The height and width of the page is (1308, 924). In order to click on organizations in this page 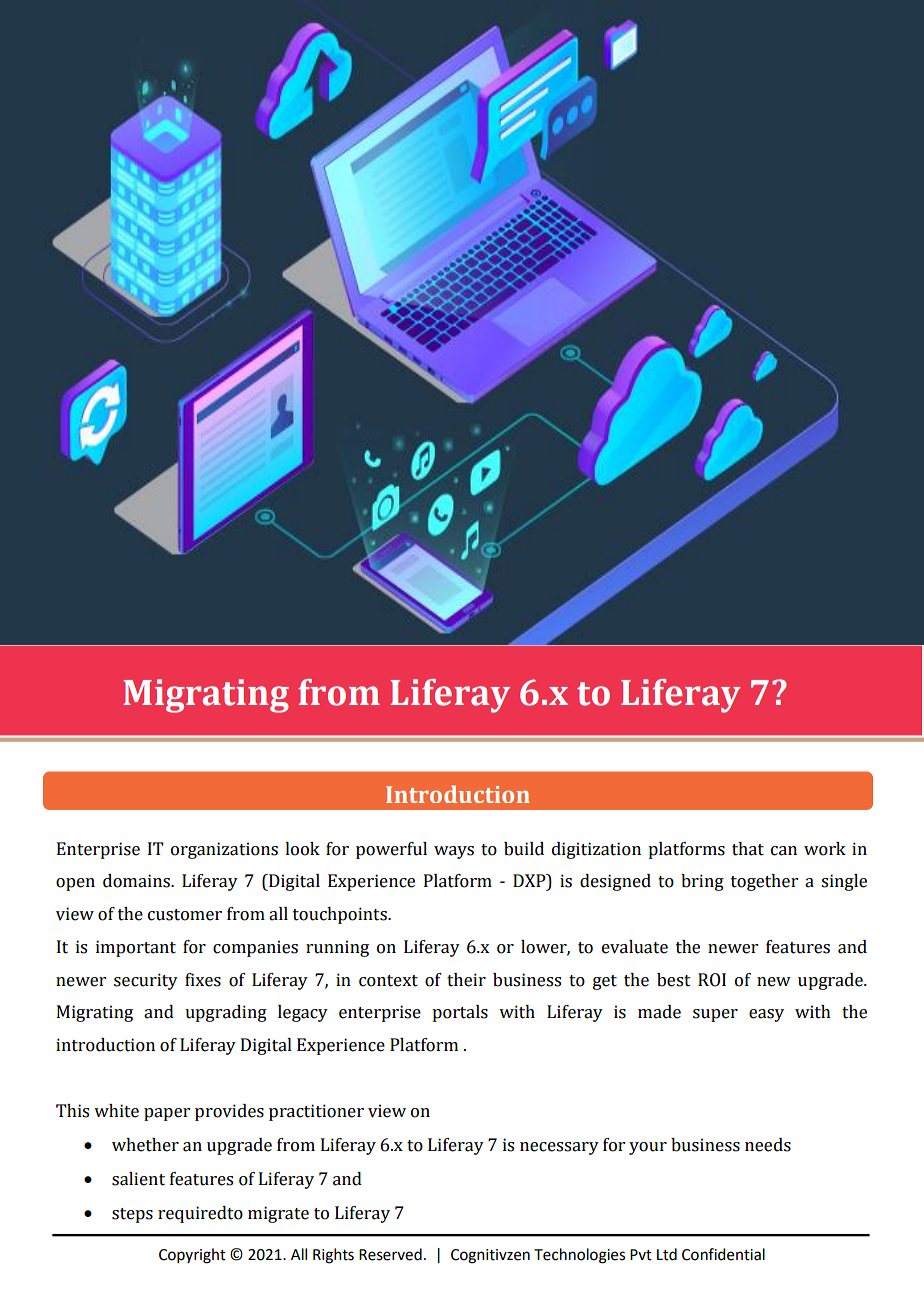, I will do `click(224, 850)`.
